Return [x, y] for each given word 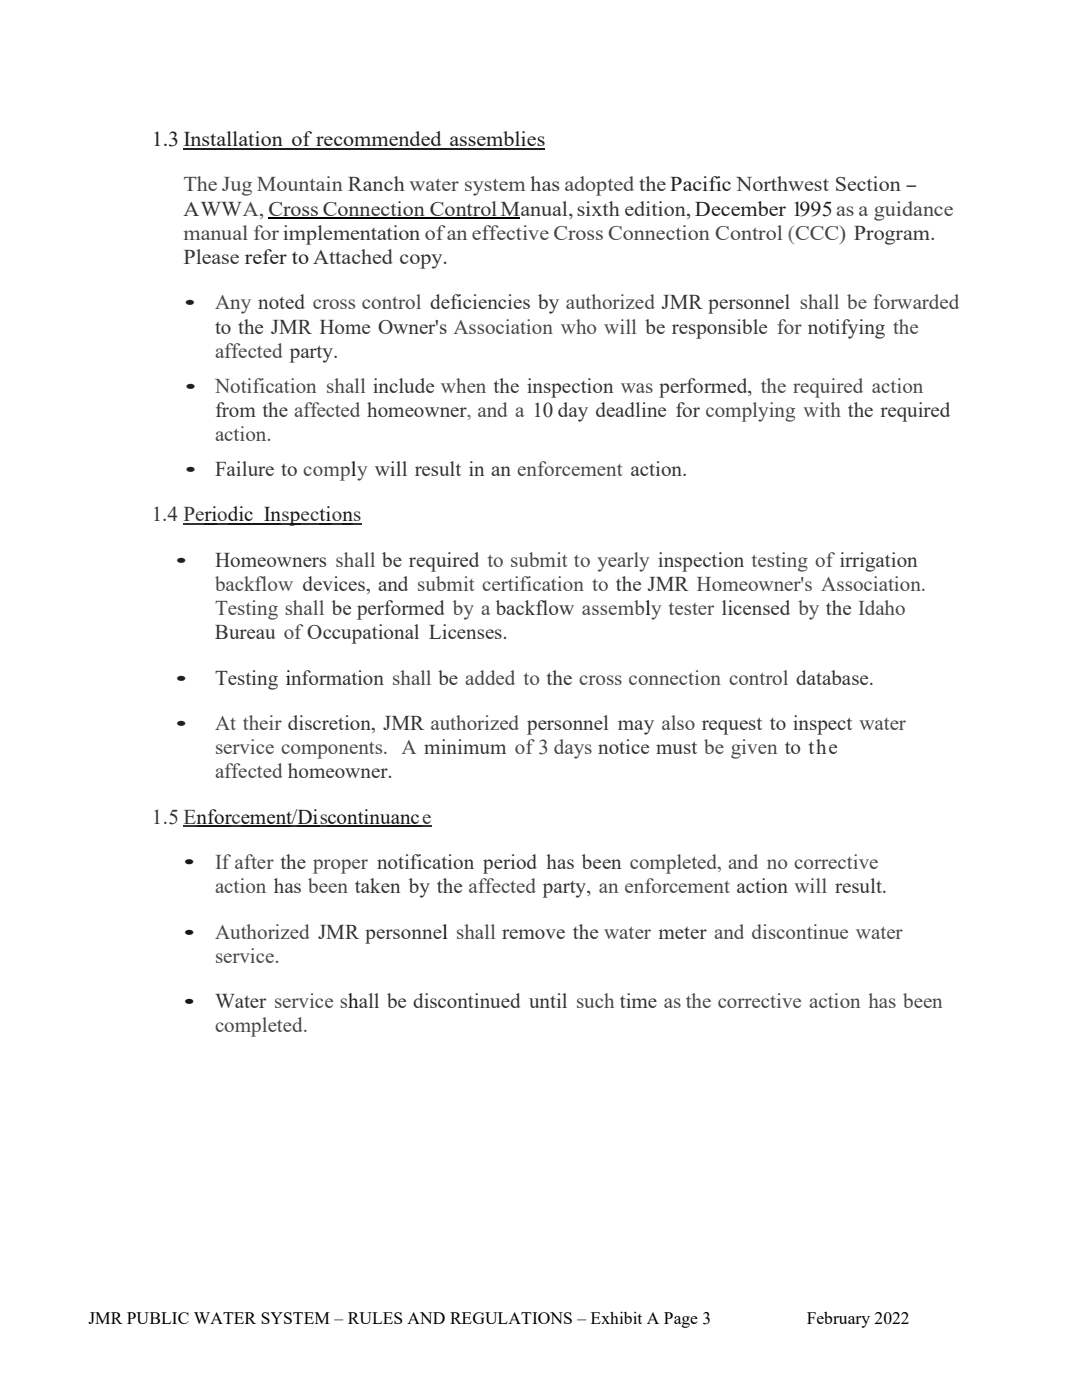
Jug [237, 186]
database [833, 677]
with [822, 409]
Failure [244, 468]
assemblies [496, 140]
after [254, 861]
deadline [631, 409]
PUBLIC [158, 1318]
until [548, 1000]
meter [683, 933]
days [573, 749]
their [262, 722]
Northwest [782, 183]
